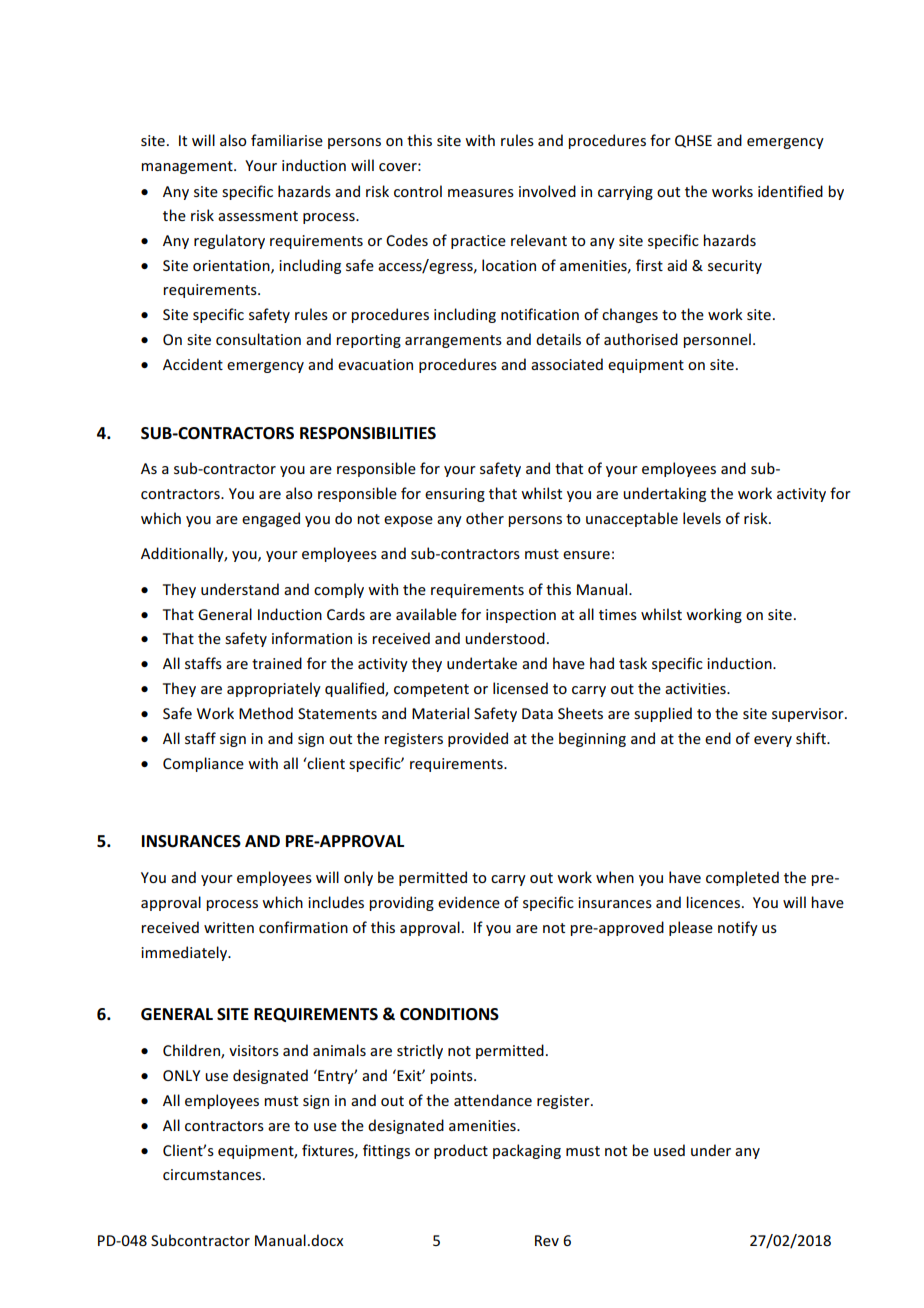  Describe the element at coordinates (213, 1174) in the page. I see `circumstances` at that location.
